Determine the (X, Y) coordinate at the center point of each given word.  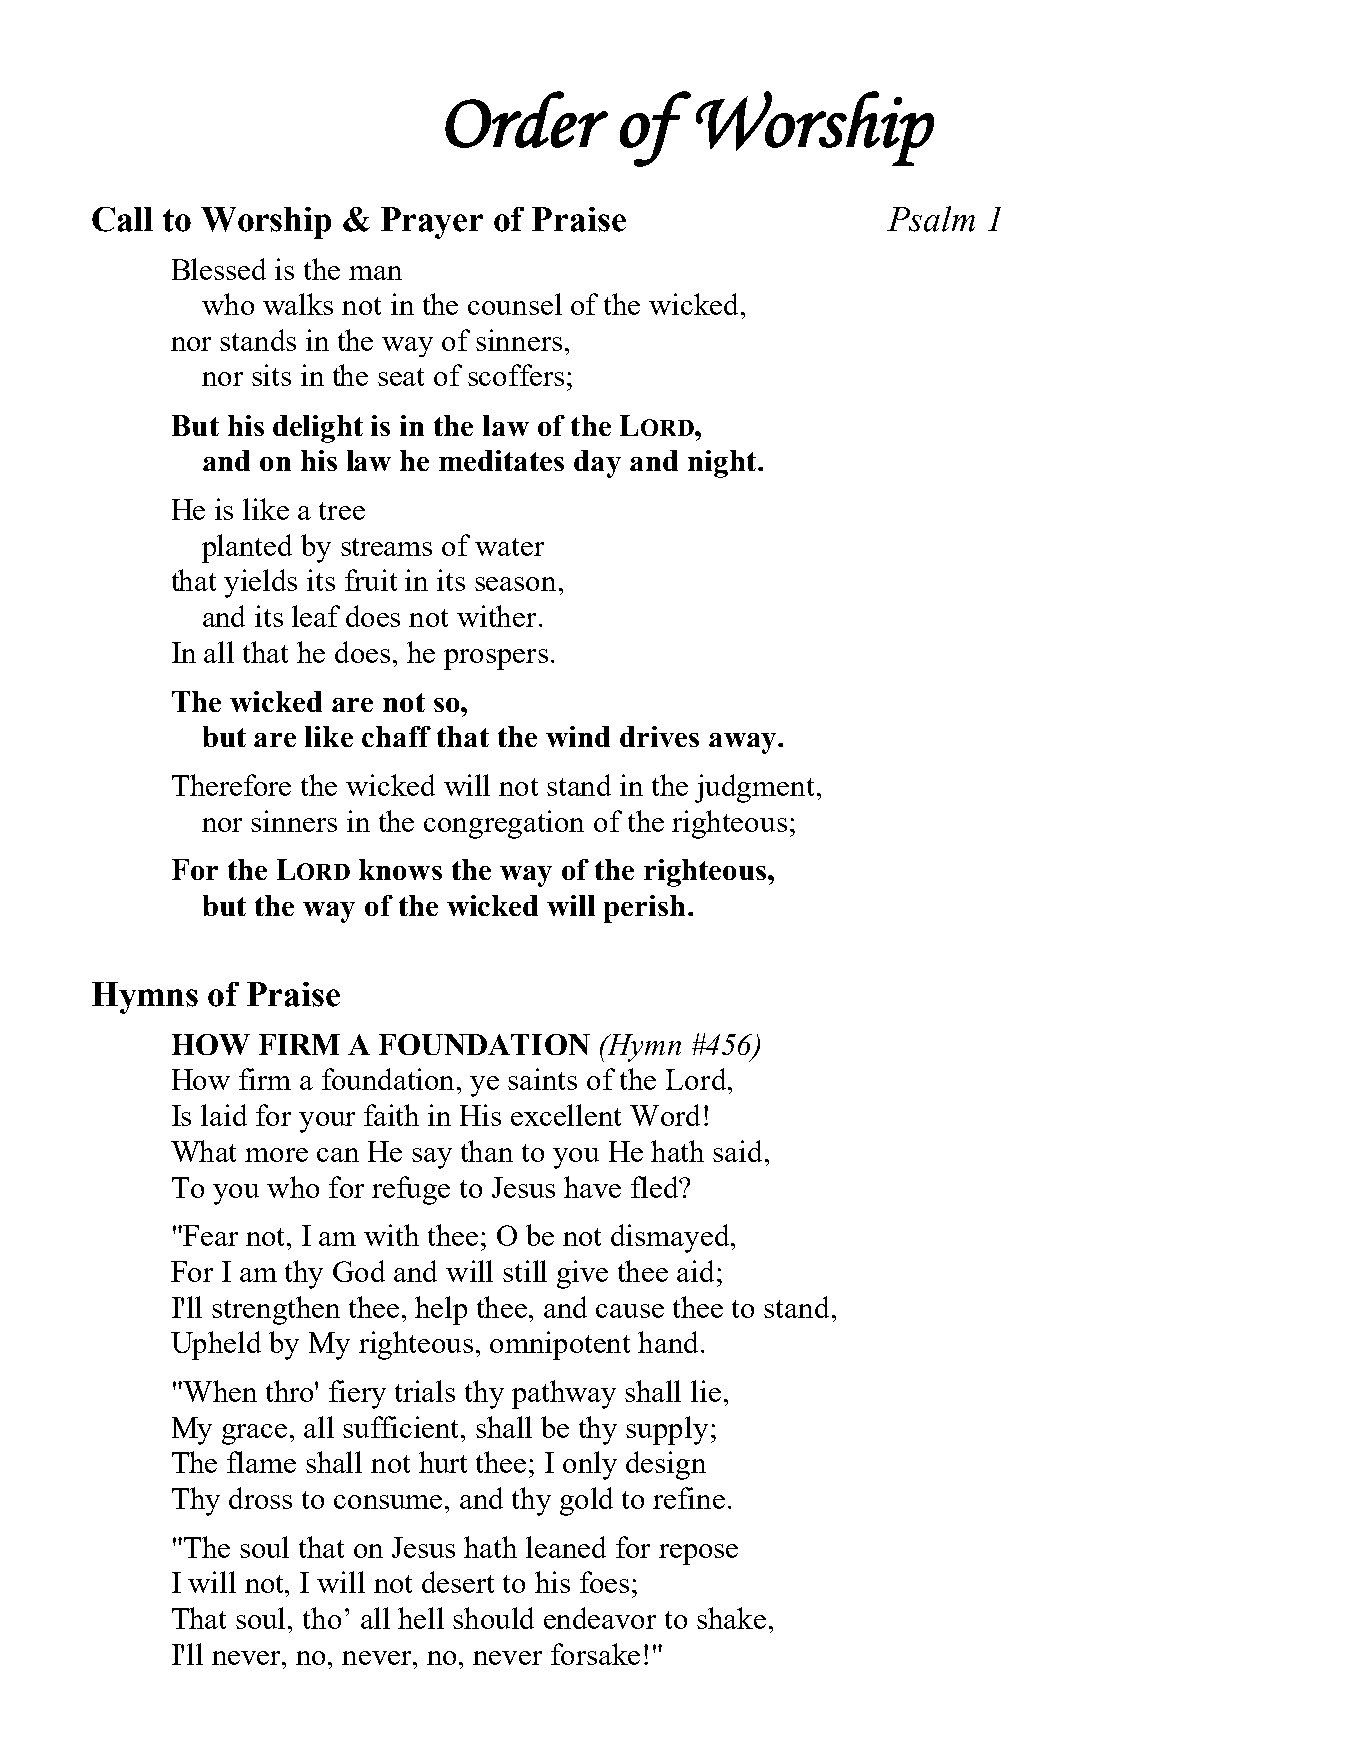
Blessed (219, 269)
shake (731, 1618)
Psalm (931, 219)
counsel (515, 304)
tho (322, 1618)
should (493, 1618)
